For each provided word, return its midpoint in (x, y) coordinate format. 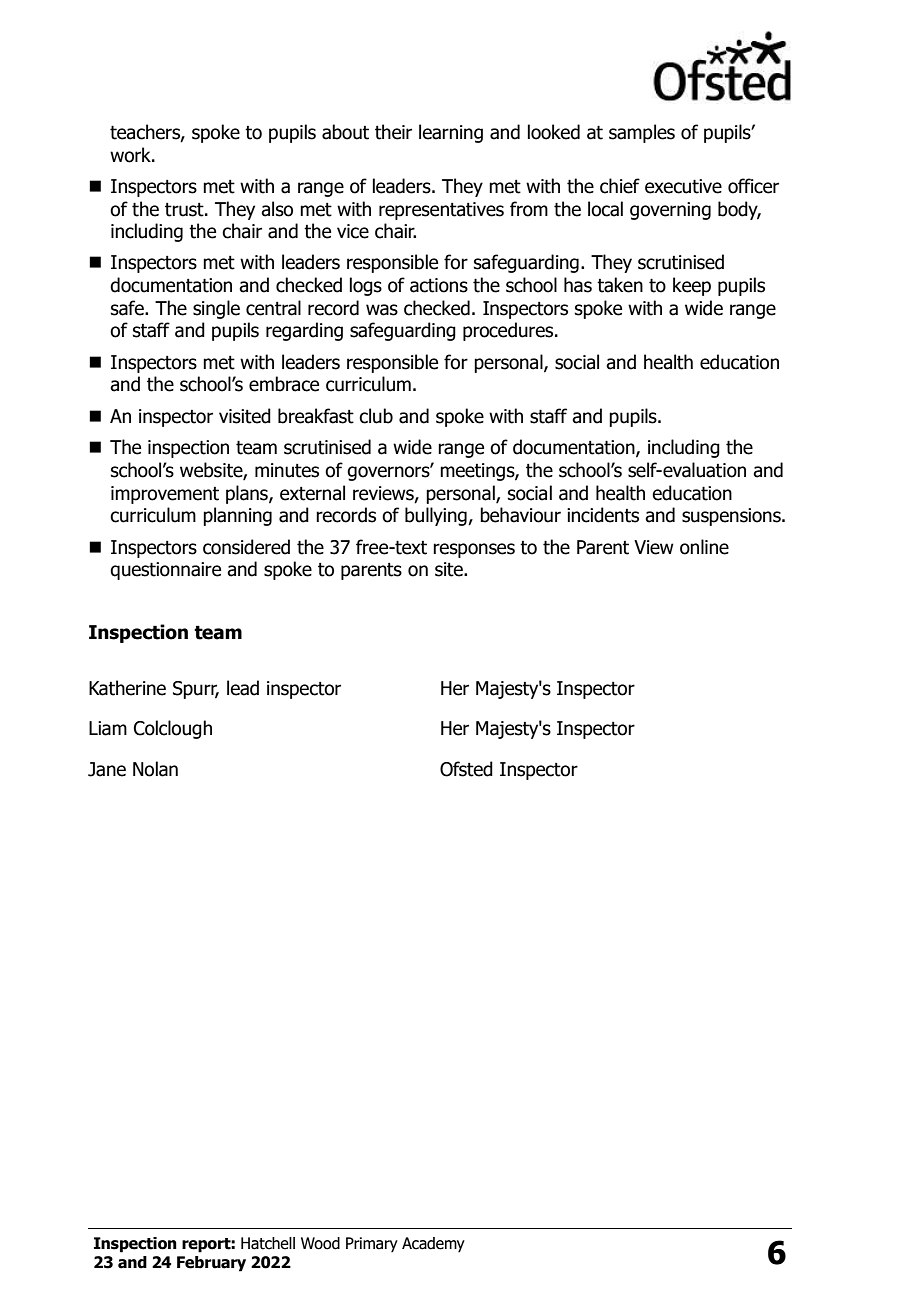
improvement (165, 495)
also (277, 209)
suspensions (732, 517)
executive (683, 186)
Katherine (127, 688)
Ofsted (466, 769)
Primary (372, 1244)
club (376, 416)
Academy (433, 1244)
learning (451, 133)
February (211, 1264)
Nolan (155, 769)
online (704, 547)
